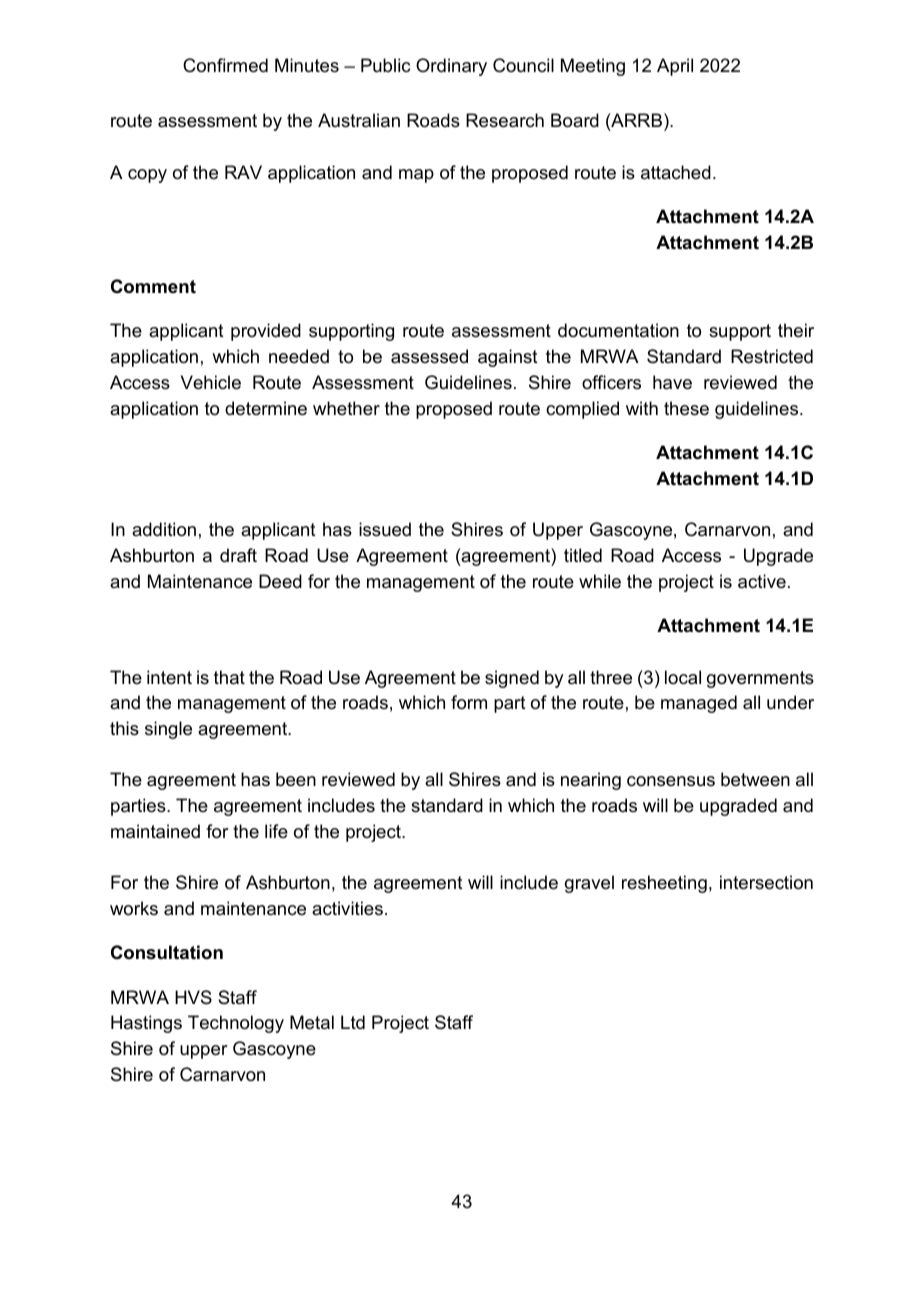 Image resolution: width=924 pixels, height=1308 pixels. Describe the element at coordinates (451, 67) in the page. I see `Ordinary` at that location.
